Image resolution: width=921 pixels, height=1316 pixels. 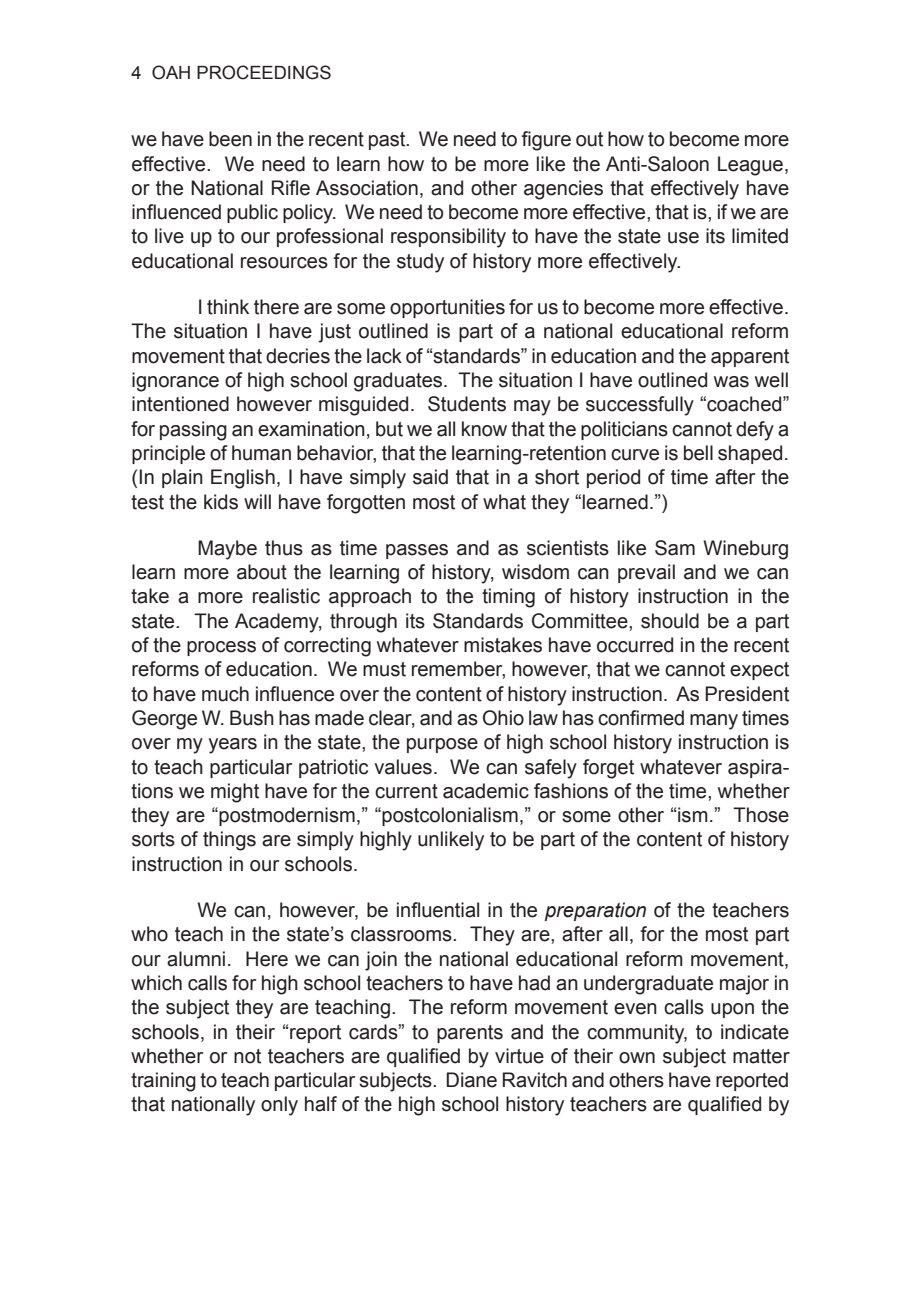 What do you see at coordinates (750, 166) in the document?
I see `League` at bounding box center [750, 166].
